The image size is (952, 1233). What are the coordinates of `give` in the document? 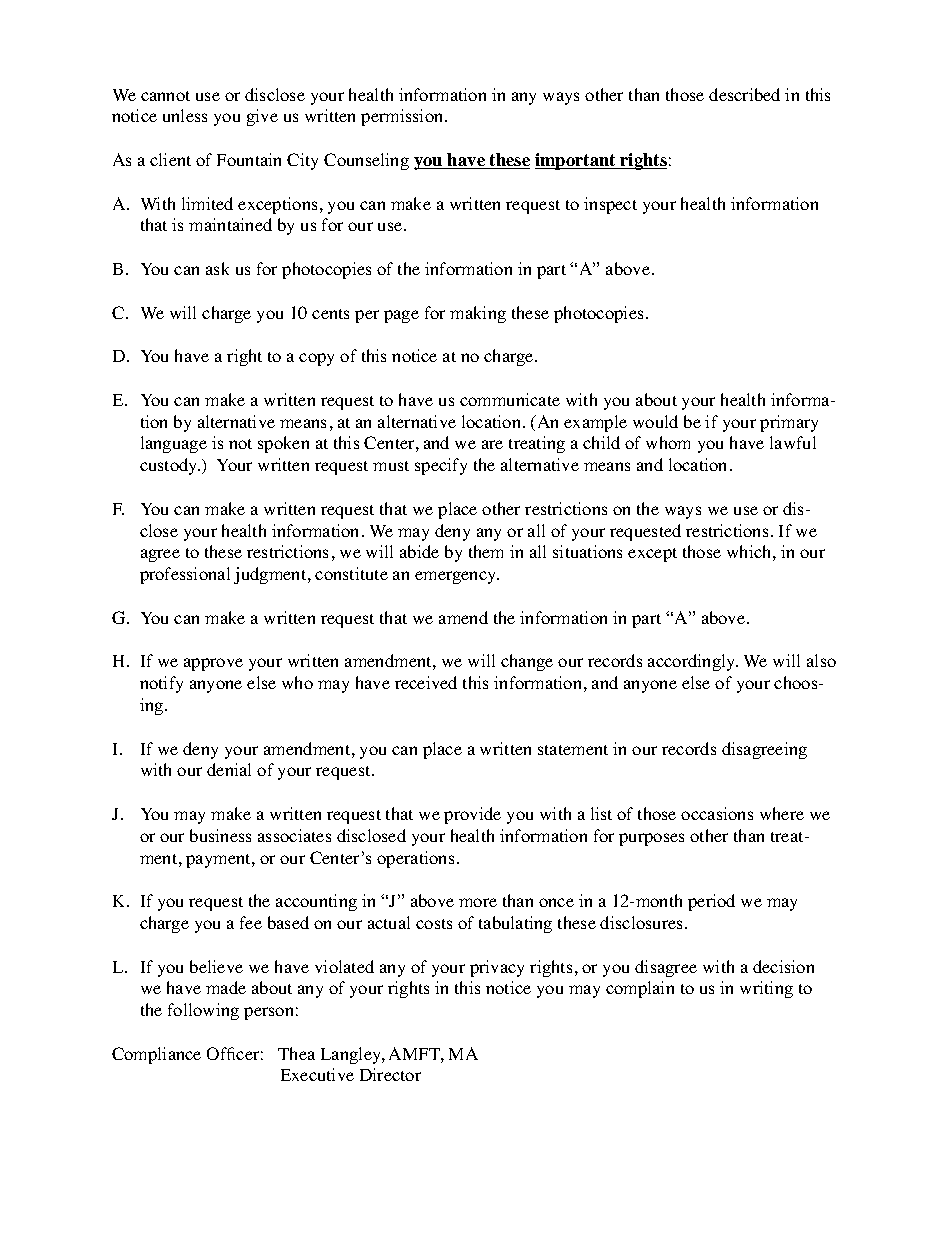 It's located at (262, 117).
